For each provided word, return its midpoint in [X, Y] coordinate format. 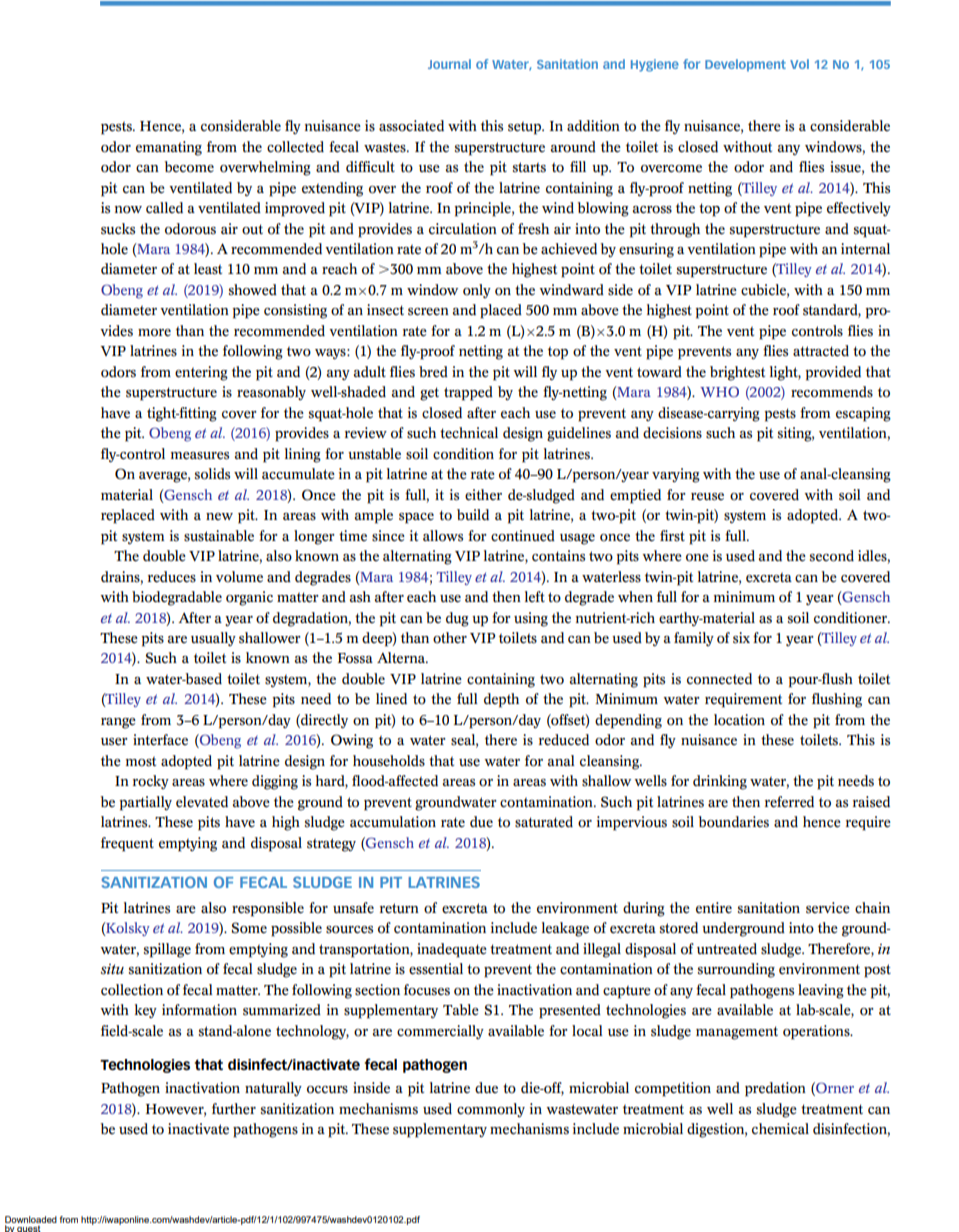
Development [745, 65]
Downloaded [31, 1219]
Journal [449, 64]
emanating [169, 148]
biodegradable [177, 598]
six [741, 638]
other [450, 638]
